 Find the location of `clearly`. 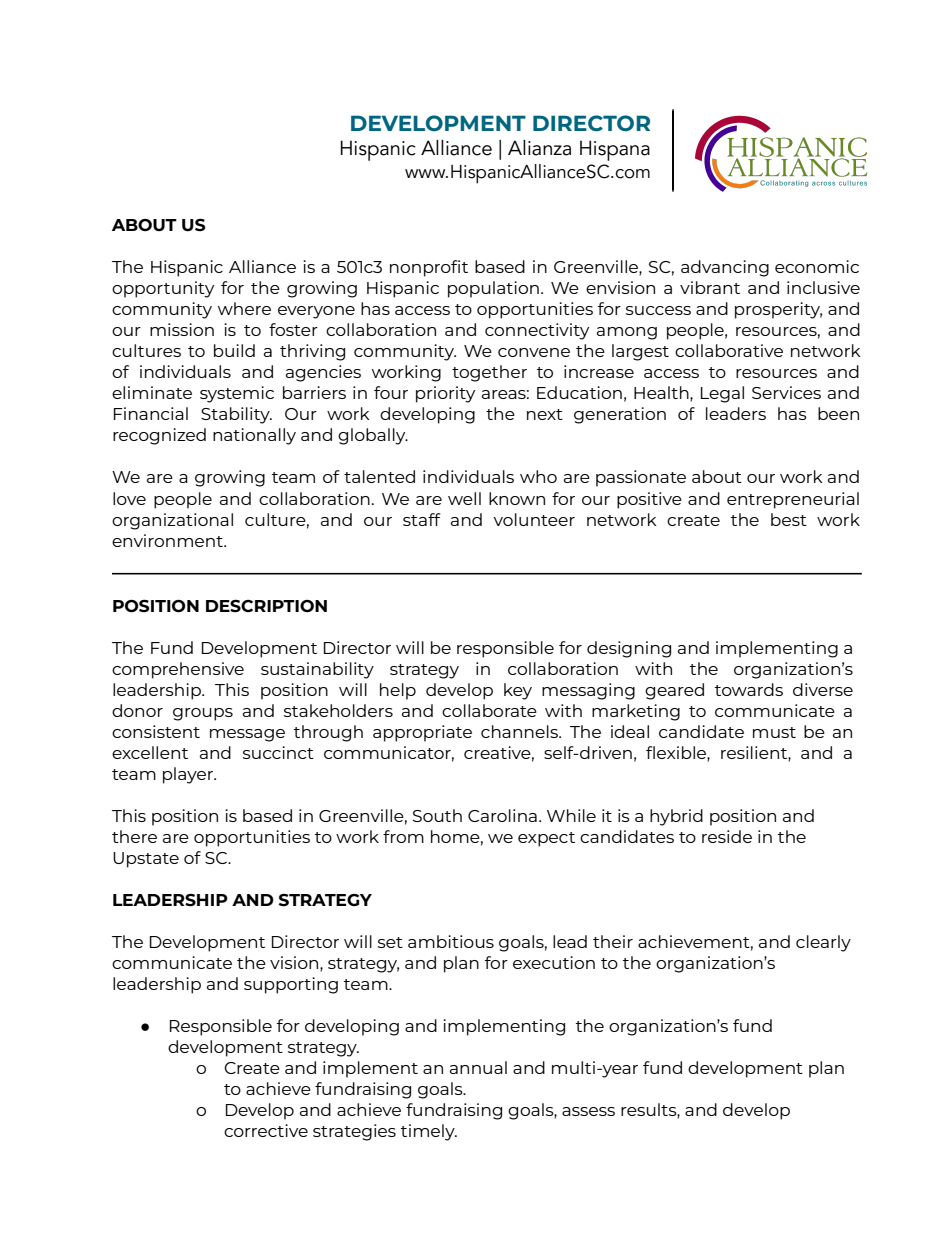

clearly is located at coordinates (823, 943).
